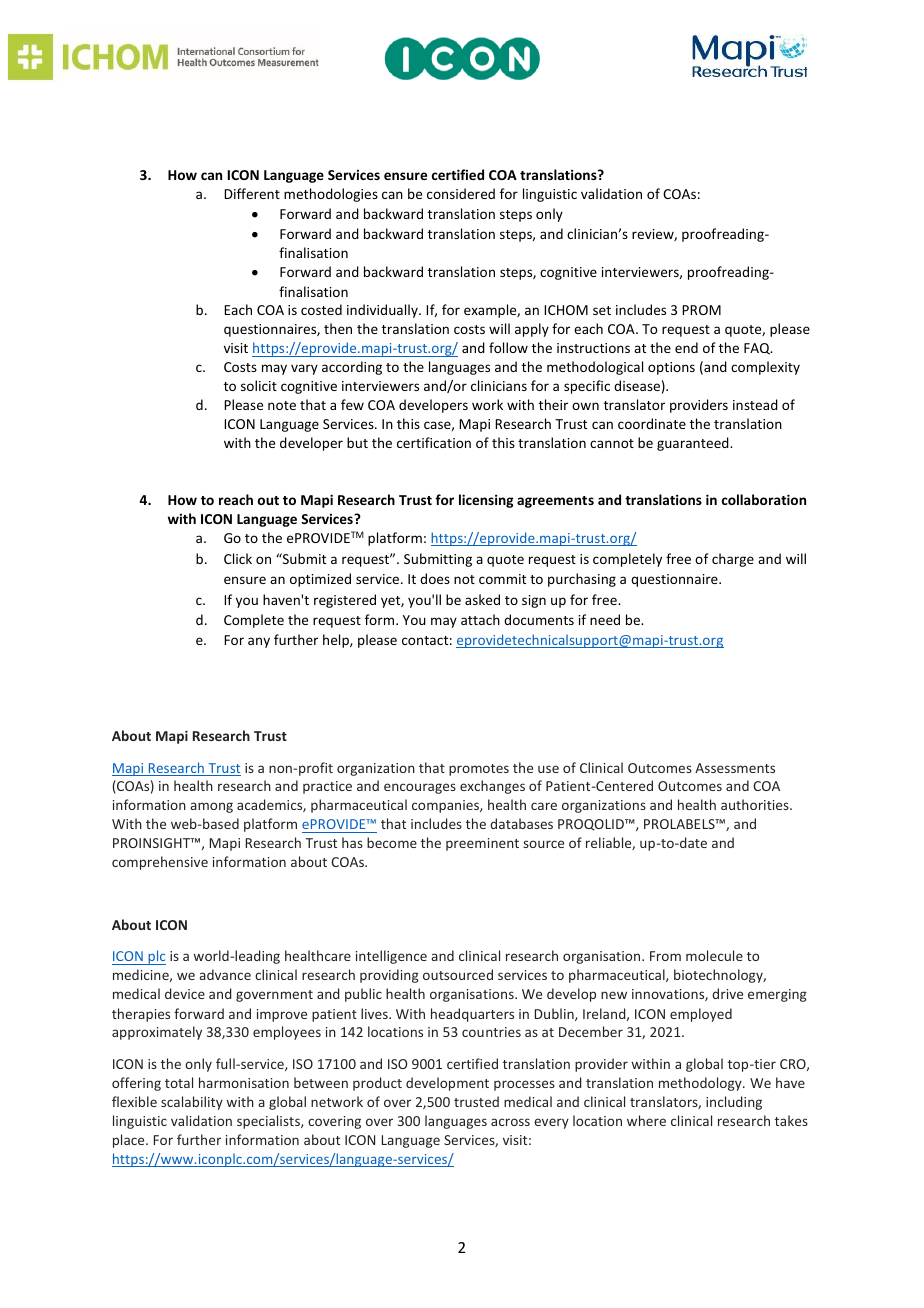 The image size is (924, 1308). Describe the element at coordinates (192, 1103) in the screenshot. I see `scalability` at that location.
